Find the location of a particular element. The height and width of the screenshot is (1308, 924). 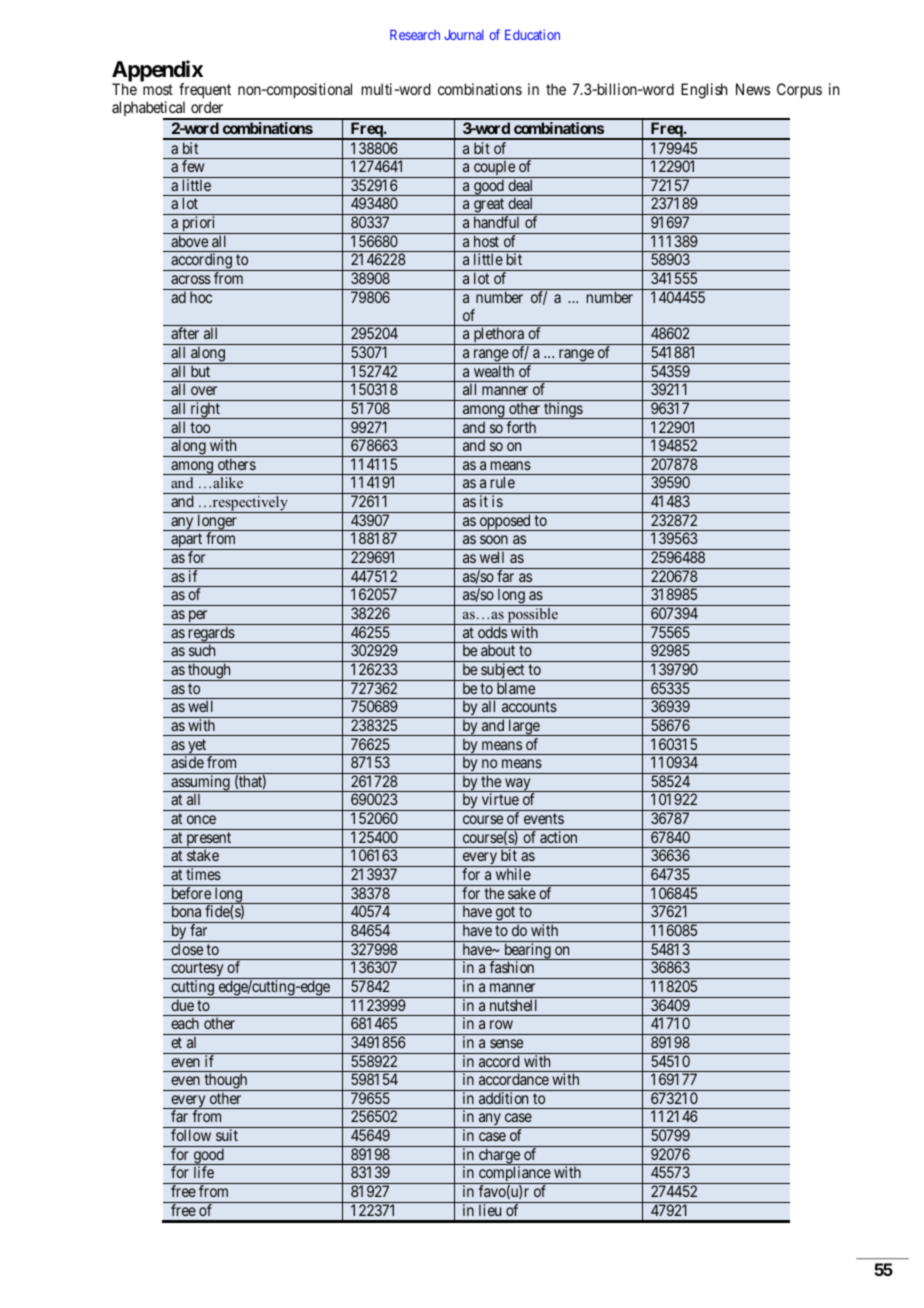

present is located at coordinates (209, 840).
